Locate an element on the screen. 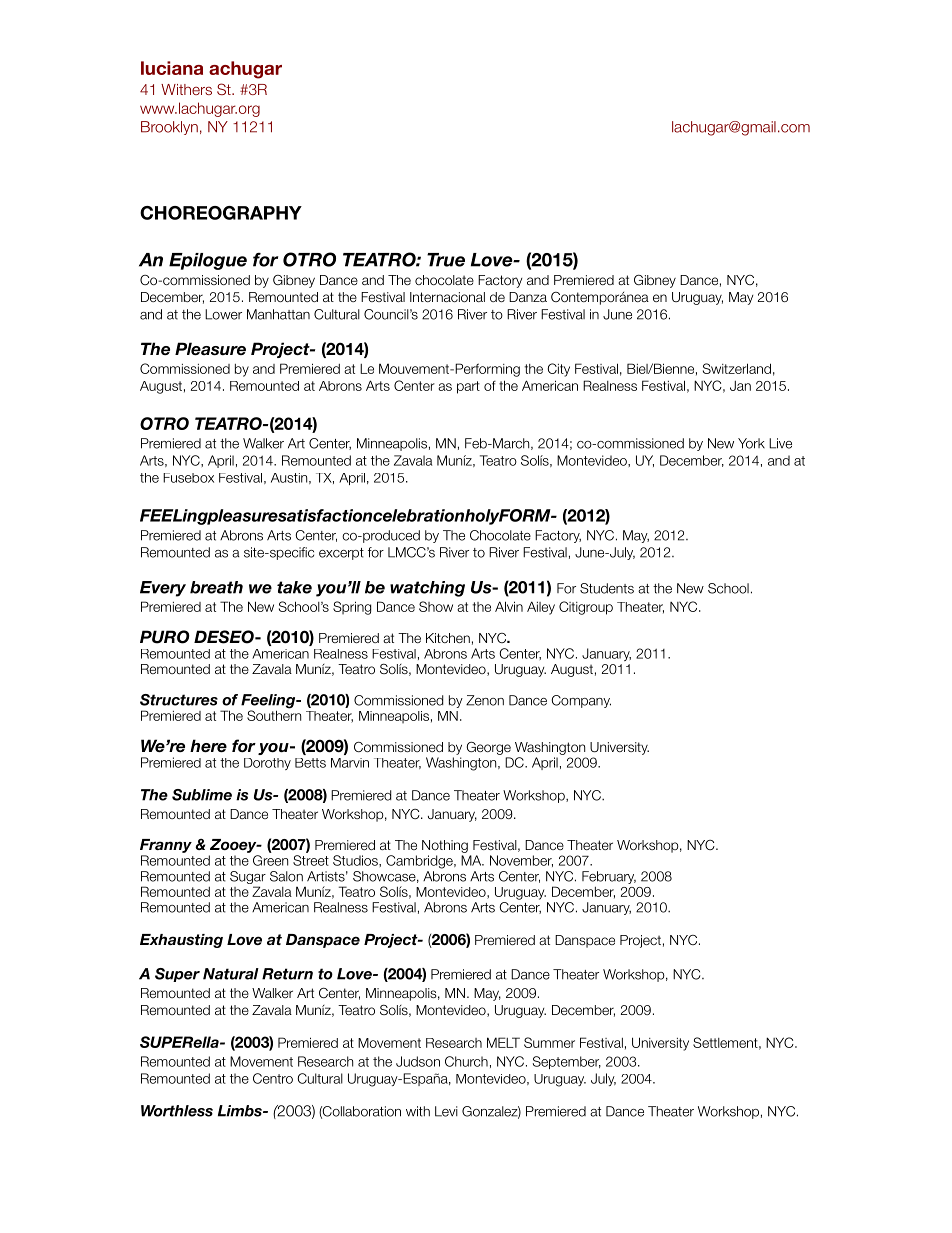 Image resolution: width=952 pixels, height=1233 pixels. Centro is located at coordinates (273, 1078).
